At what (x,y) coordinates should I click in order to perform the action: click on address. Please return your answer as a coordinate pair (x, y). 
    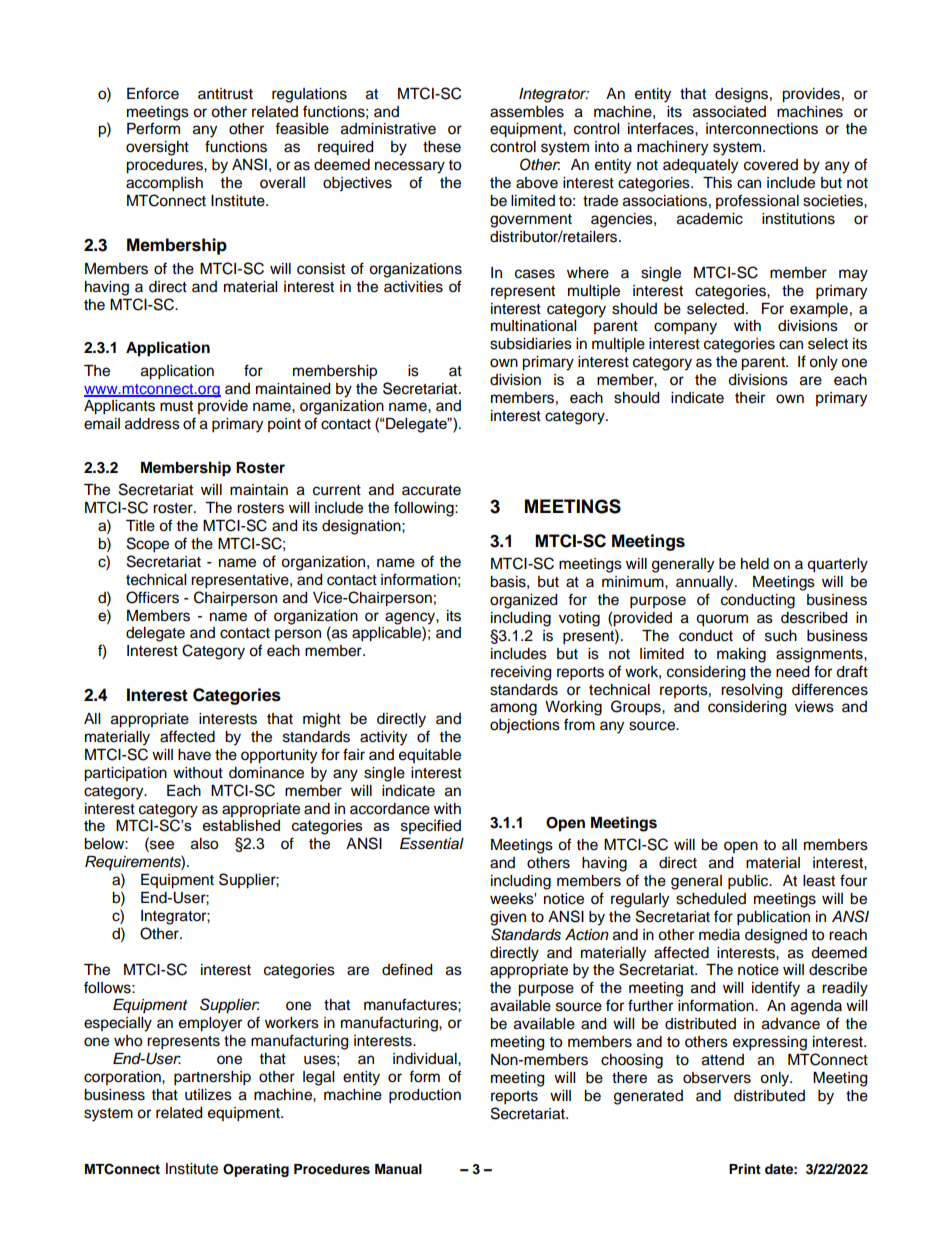
    Looking at the image, I should click on (152, 424).
